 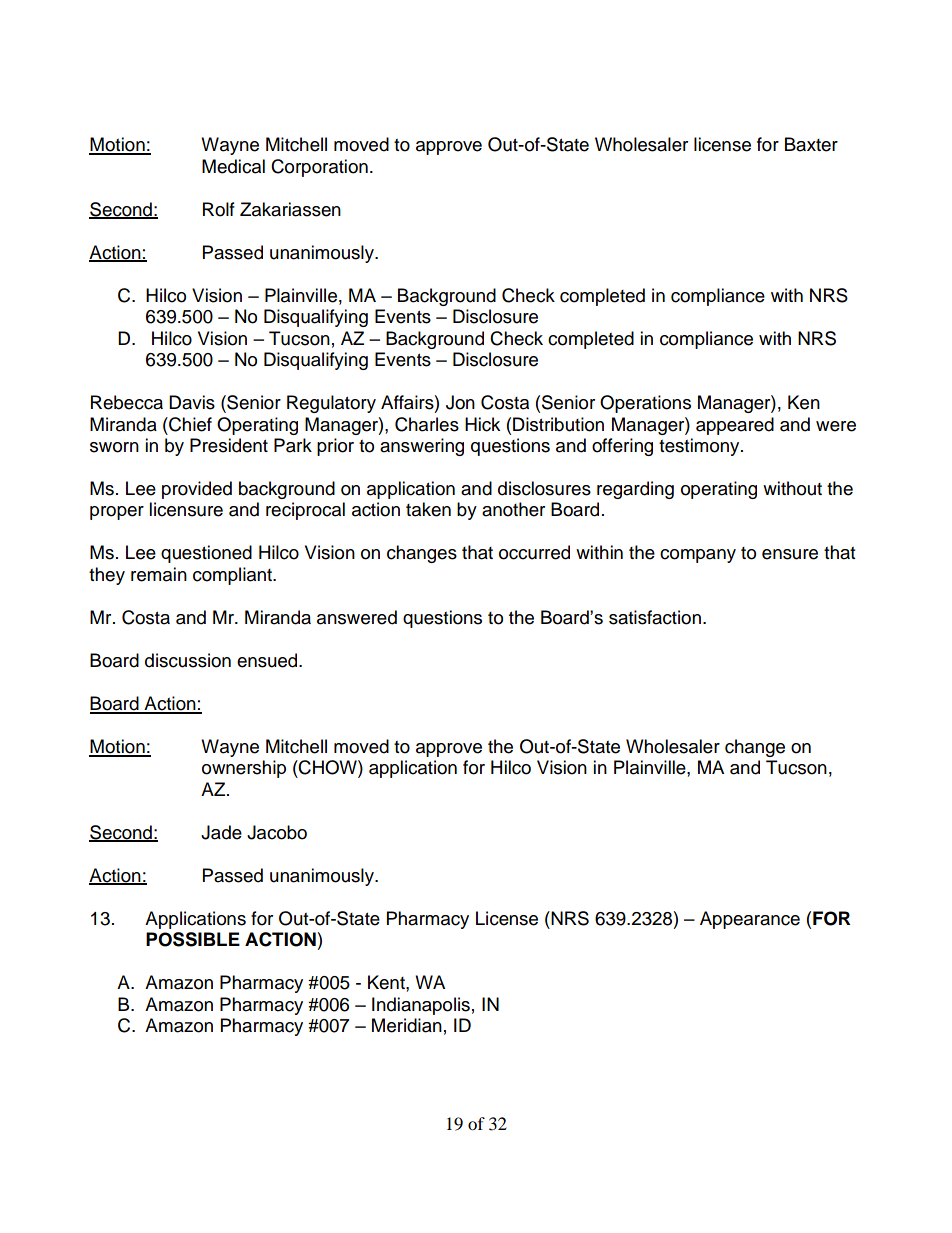 What do you see at coordinates (159, 574) in the screenshot?
I see `remain` at bounding box center [159, 574].
